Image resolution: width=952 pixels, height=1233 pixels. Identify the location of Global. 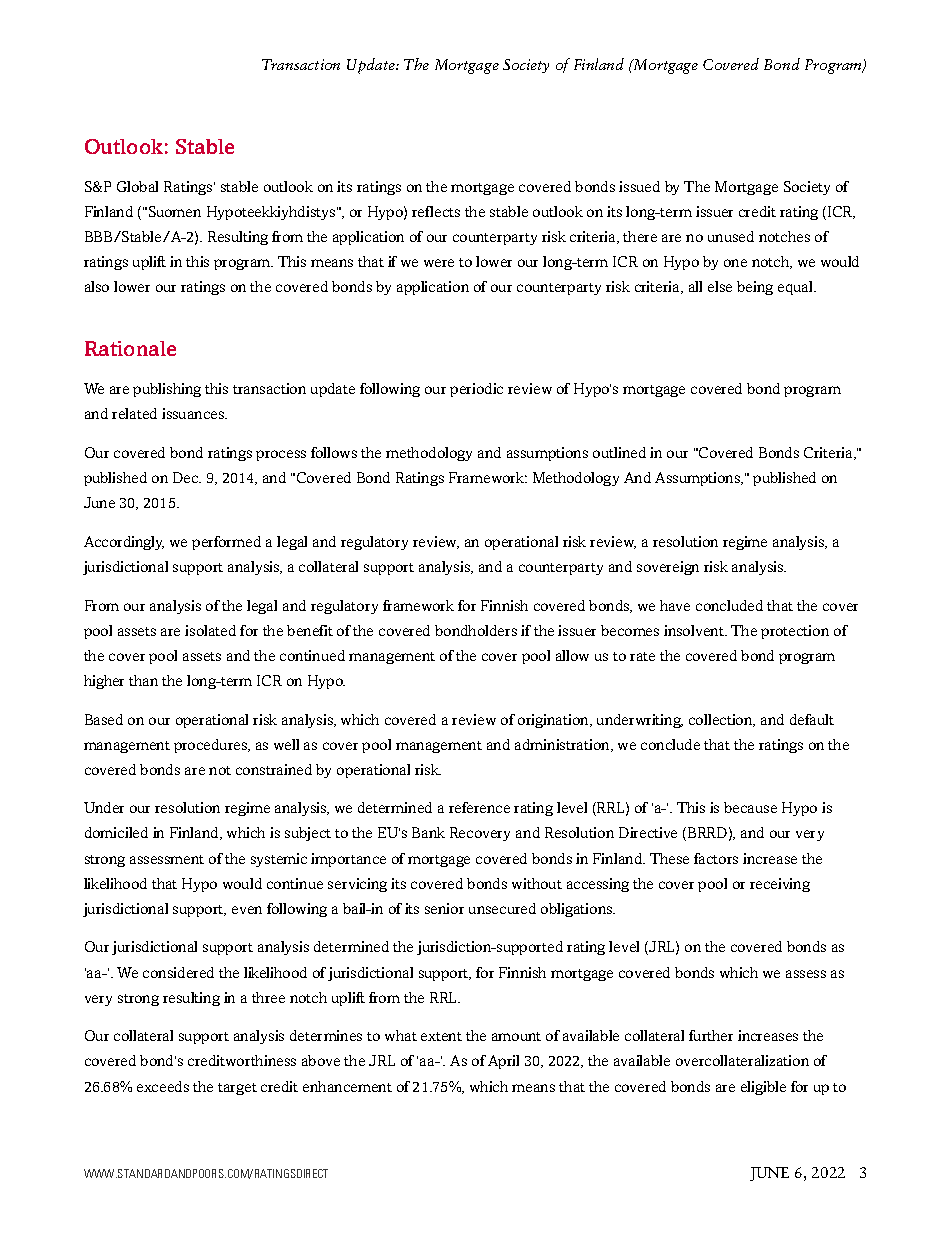
(137, 186).
